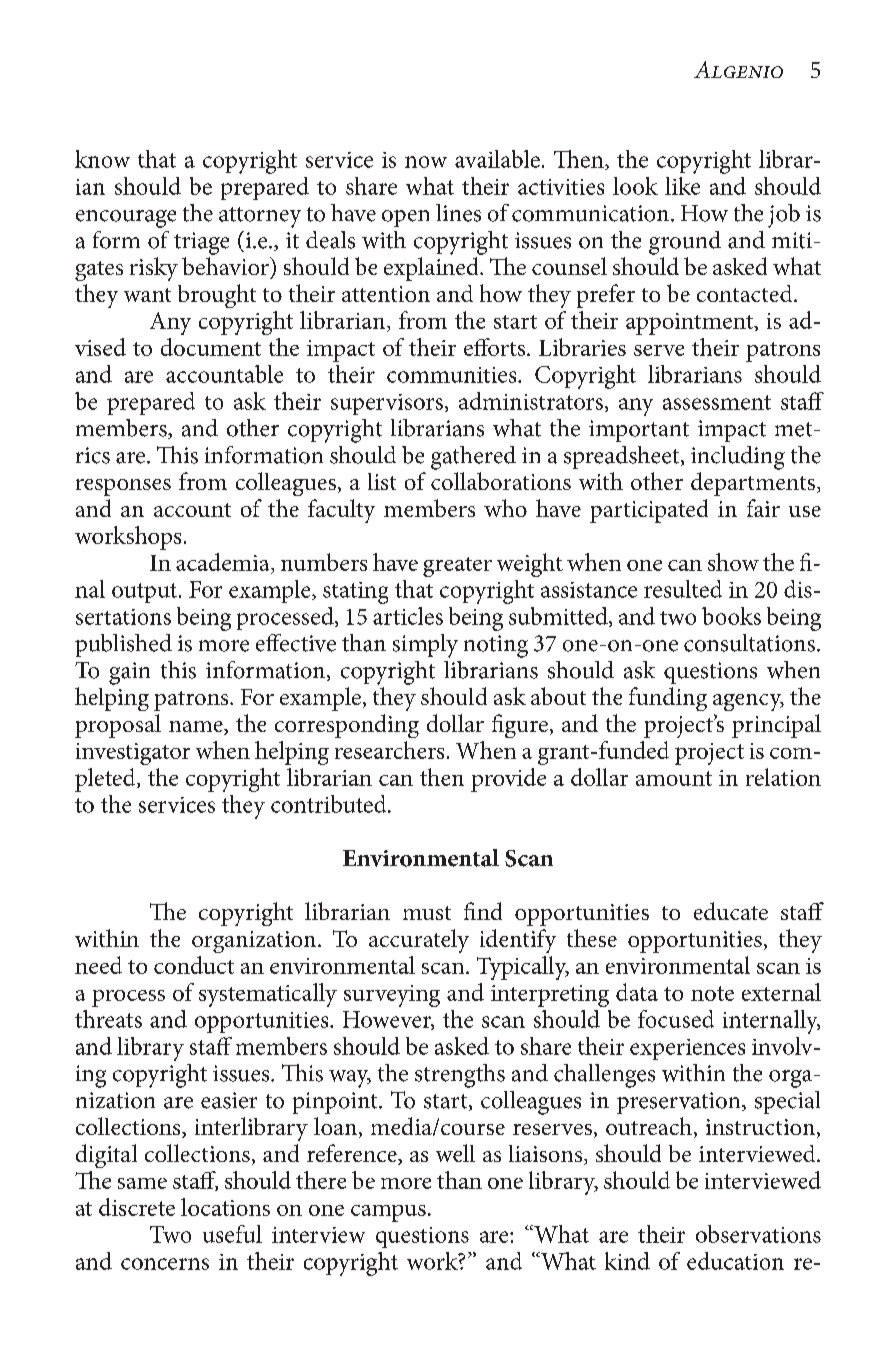 This screenshot has height=1345, width=896. What do you see at coordinates (126, 219) in the screenshot?
I see `encourage` at bounding box center [126, 219].
